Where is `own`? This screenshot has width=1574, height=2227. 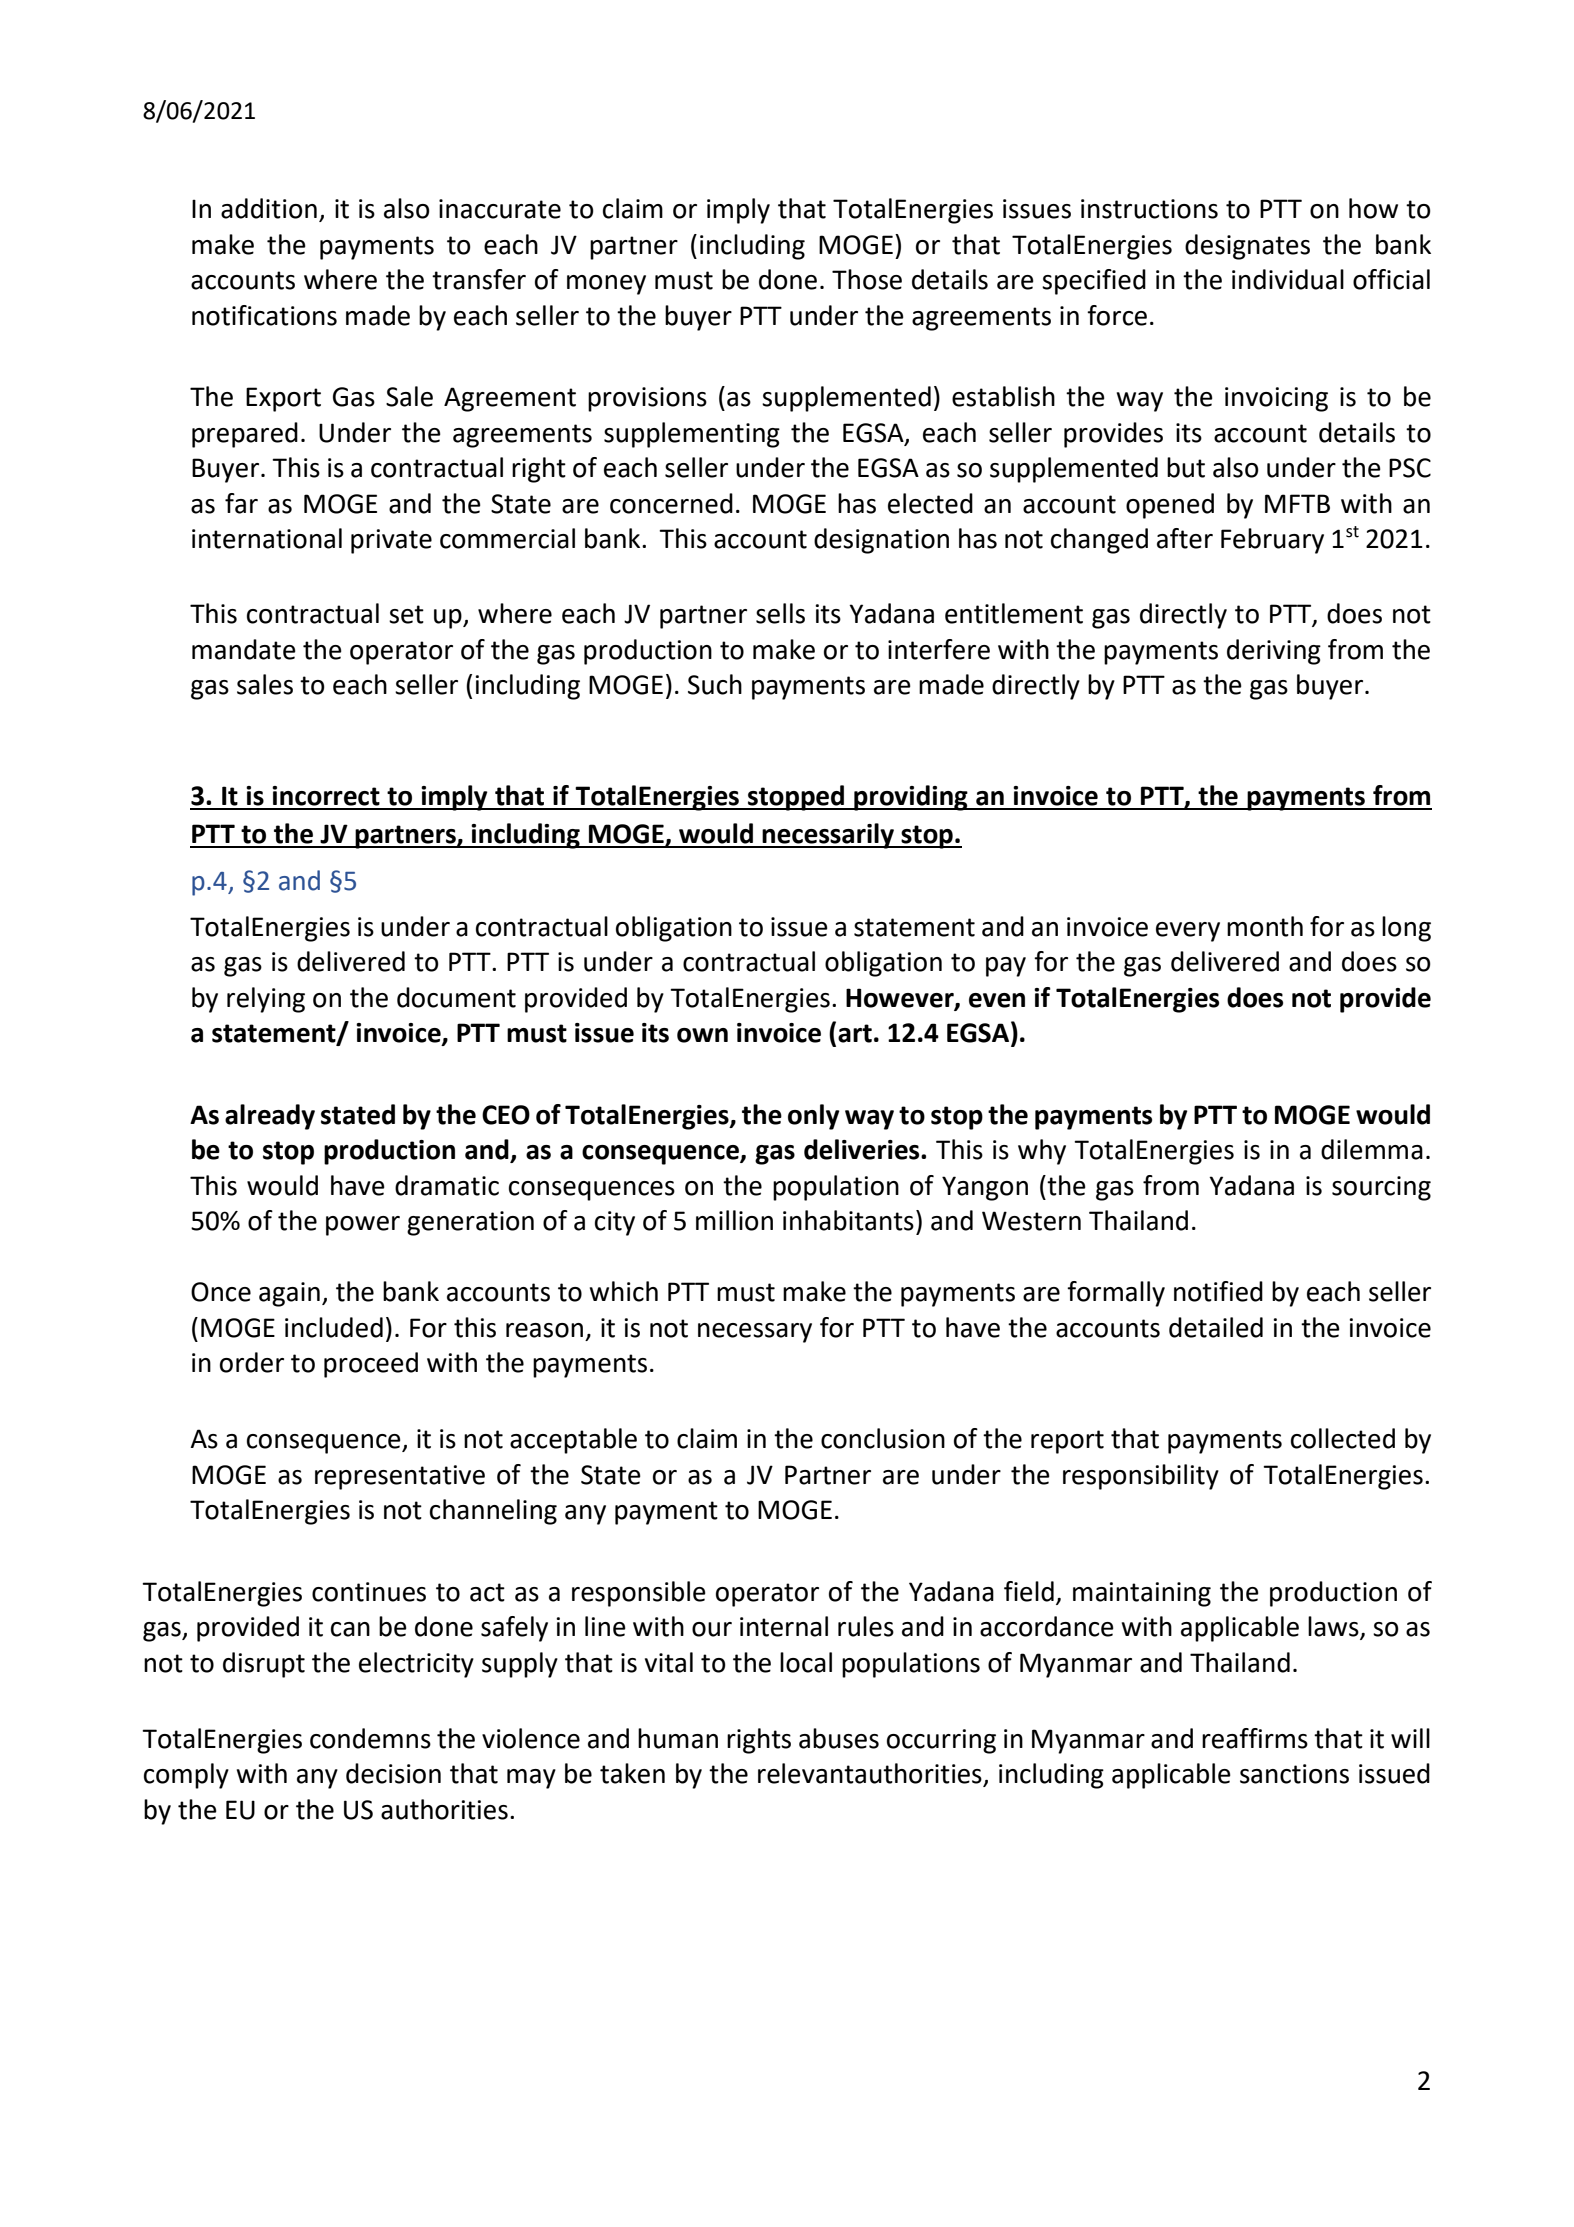
own is located at coordinates (702, 1035).
